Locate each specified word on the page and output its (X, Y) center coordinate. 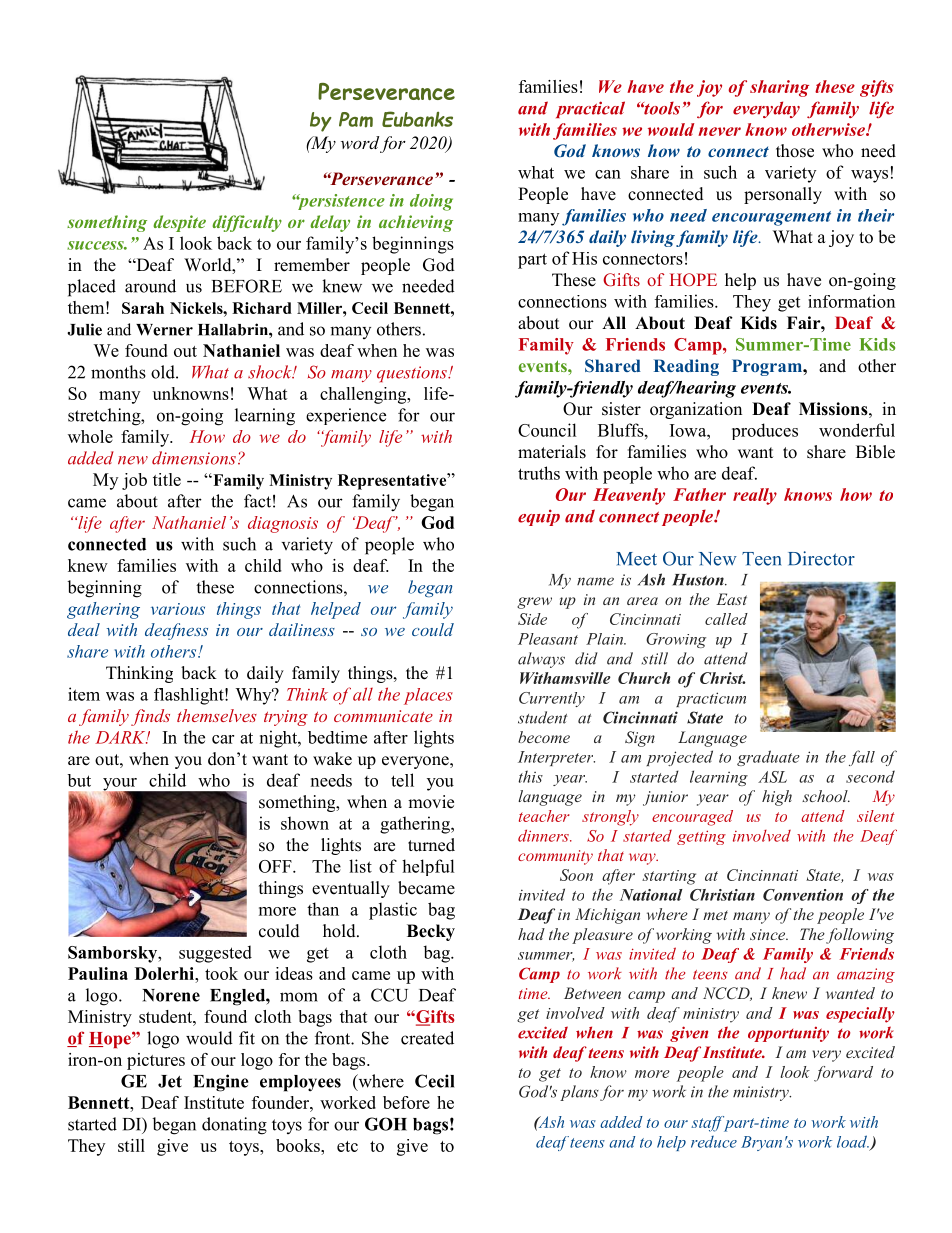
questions (413, 374)
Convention (803, 895)
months (118, 372)
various (178, 609)
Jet (170, 1081)
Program (768, 367)
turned (431, 845)
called (726, 619)
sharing (779, 88)
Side (532, 619)
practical (590, 109)
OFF (276, 866)
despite (179, 223)
